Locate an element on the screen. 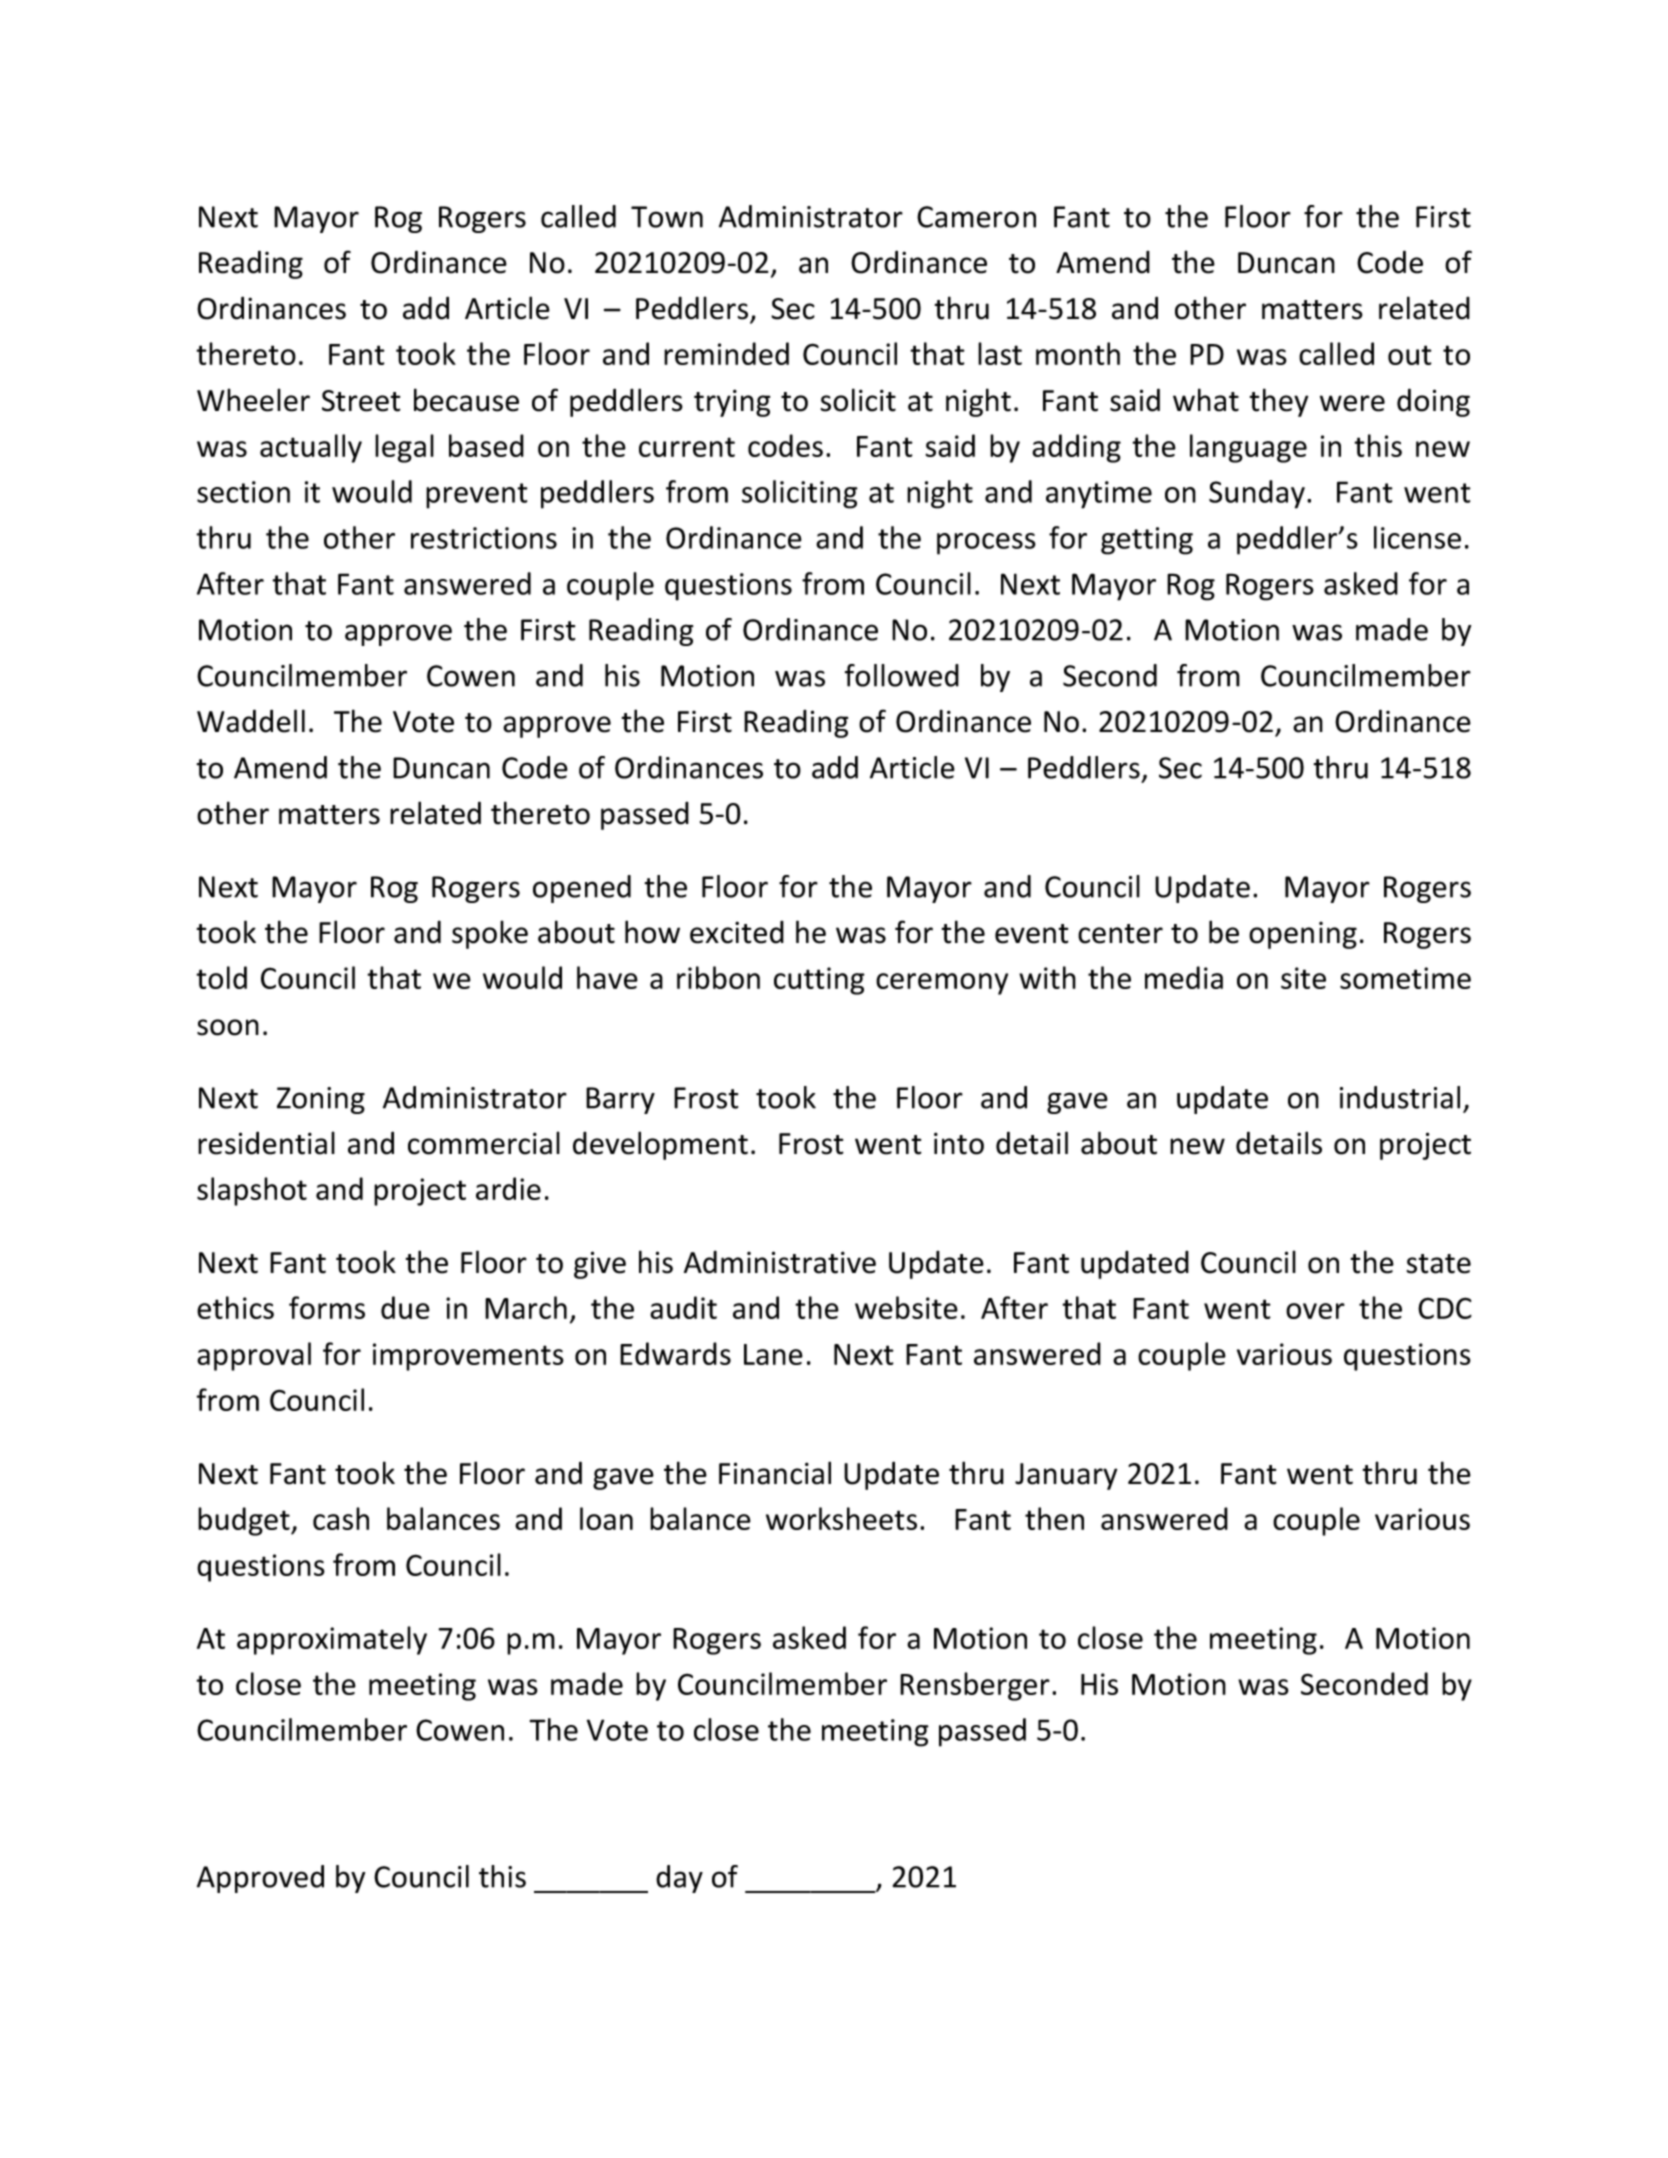  license is located at coordinates (1417, 537).
